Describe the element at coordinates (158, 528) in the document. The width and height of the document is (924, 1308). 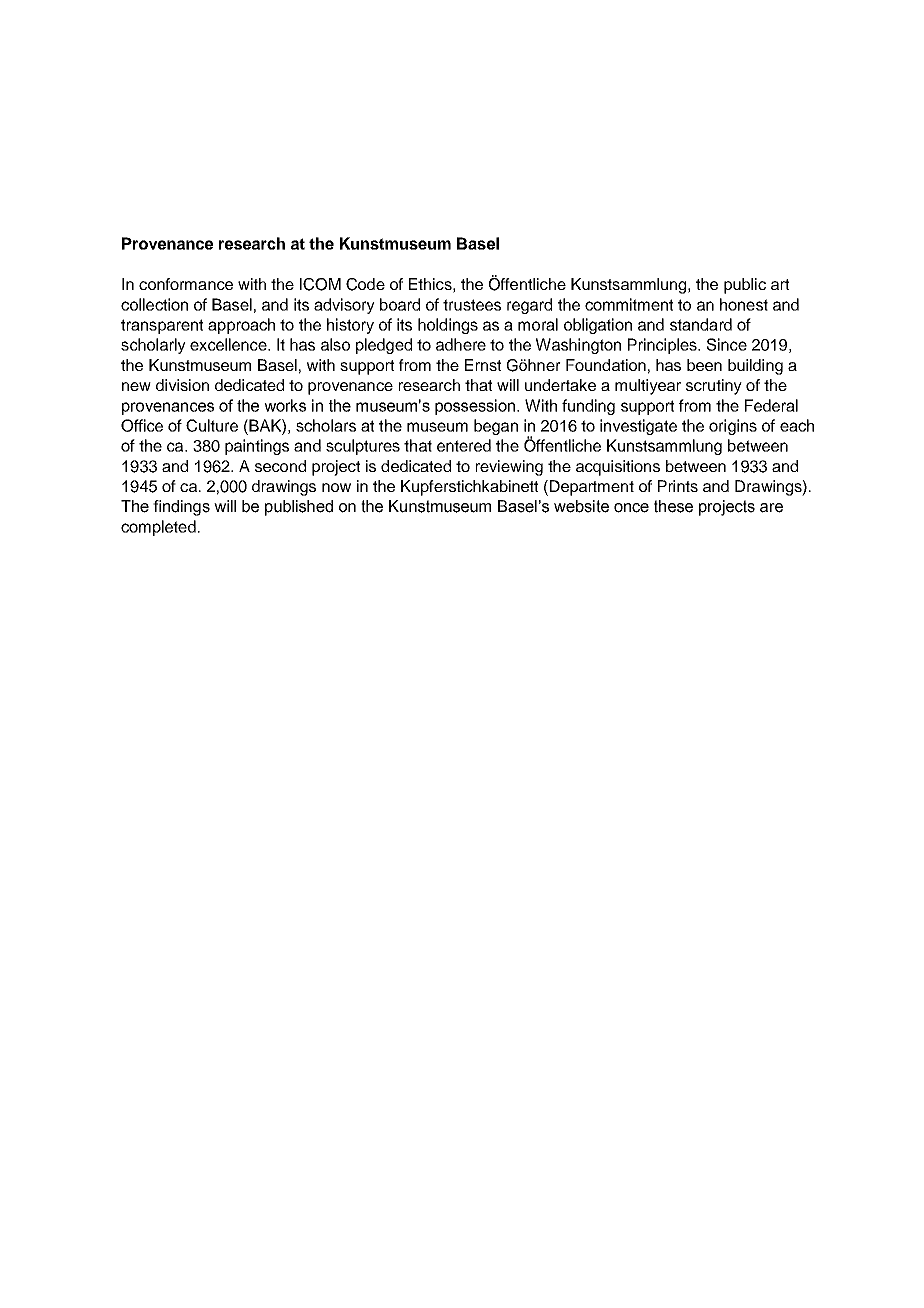
I see `completed` at that location.
